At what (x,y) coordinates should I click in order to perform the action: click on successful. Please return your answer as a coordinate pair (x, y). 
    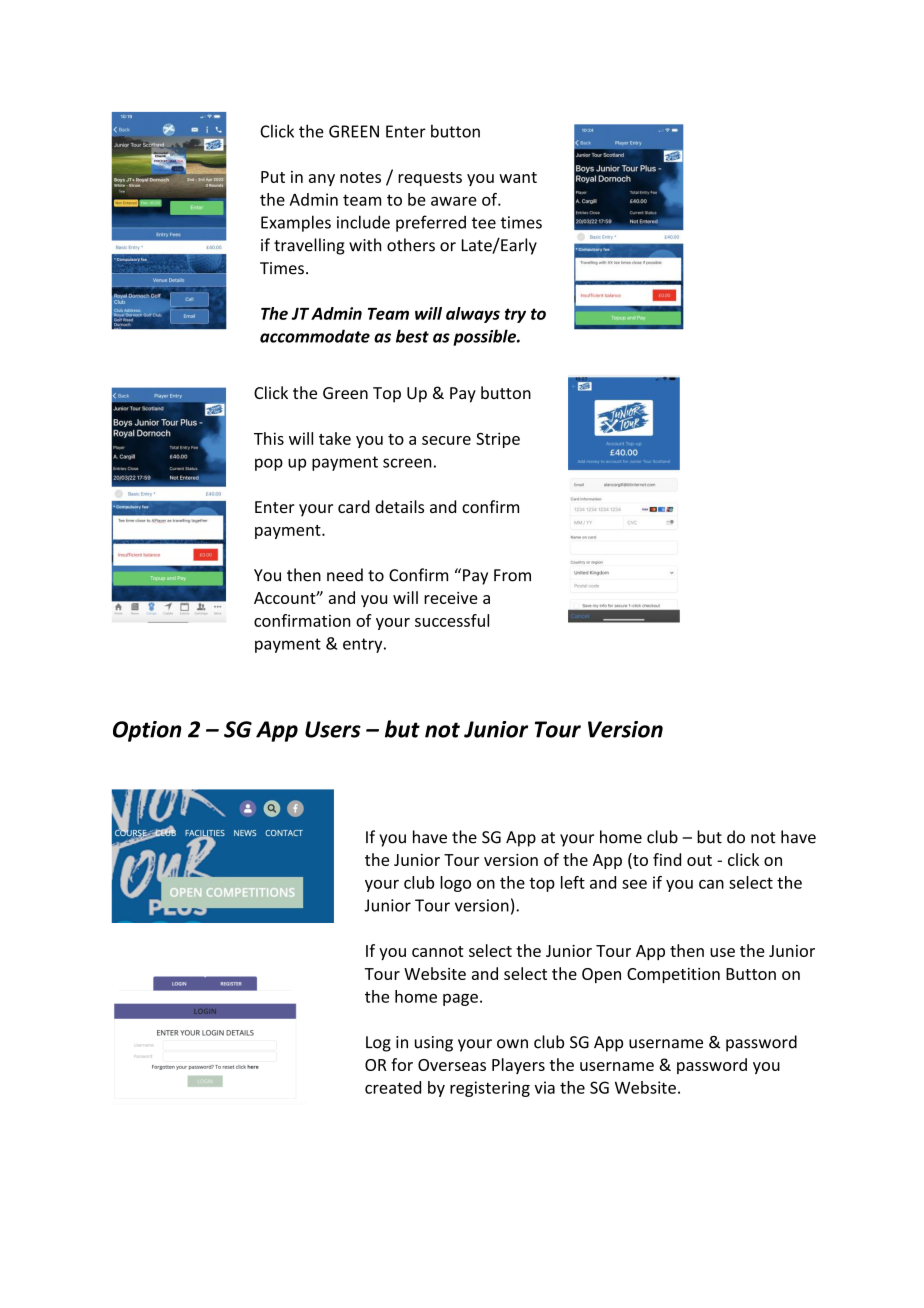
    Looking at the image, I should click on (452, 620).
